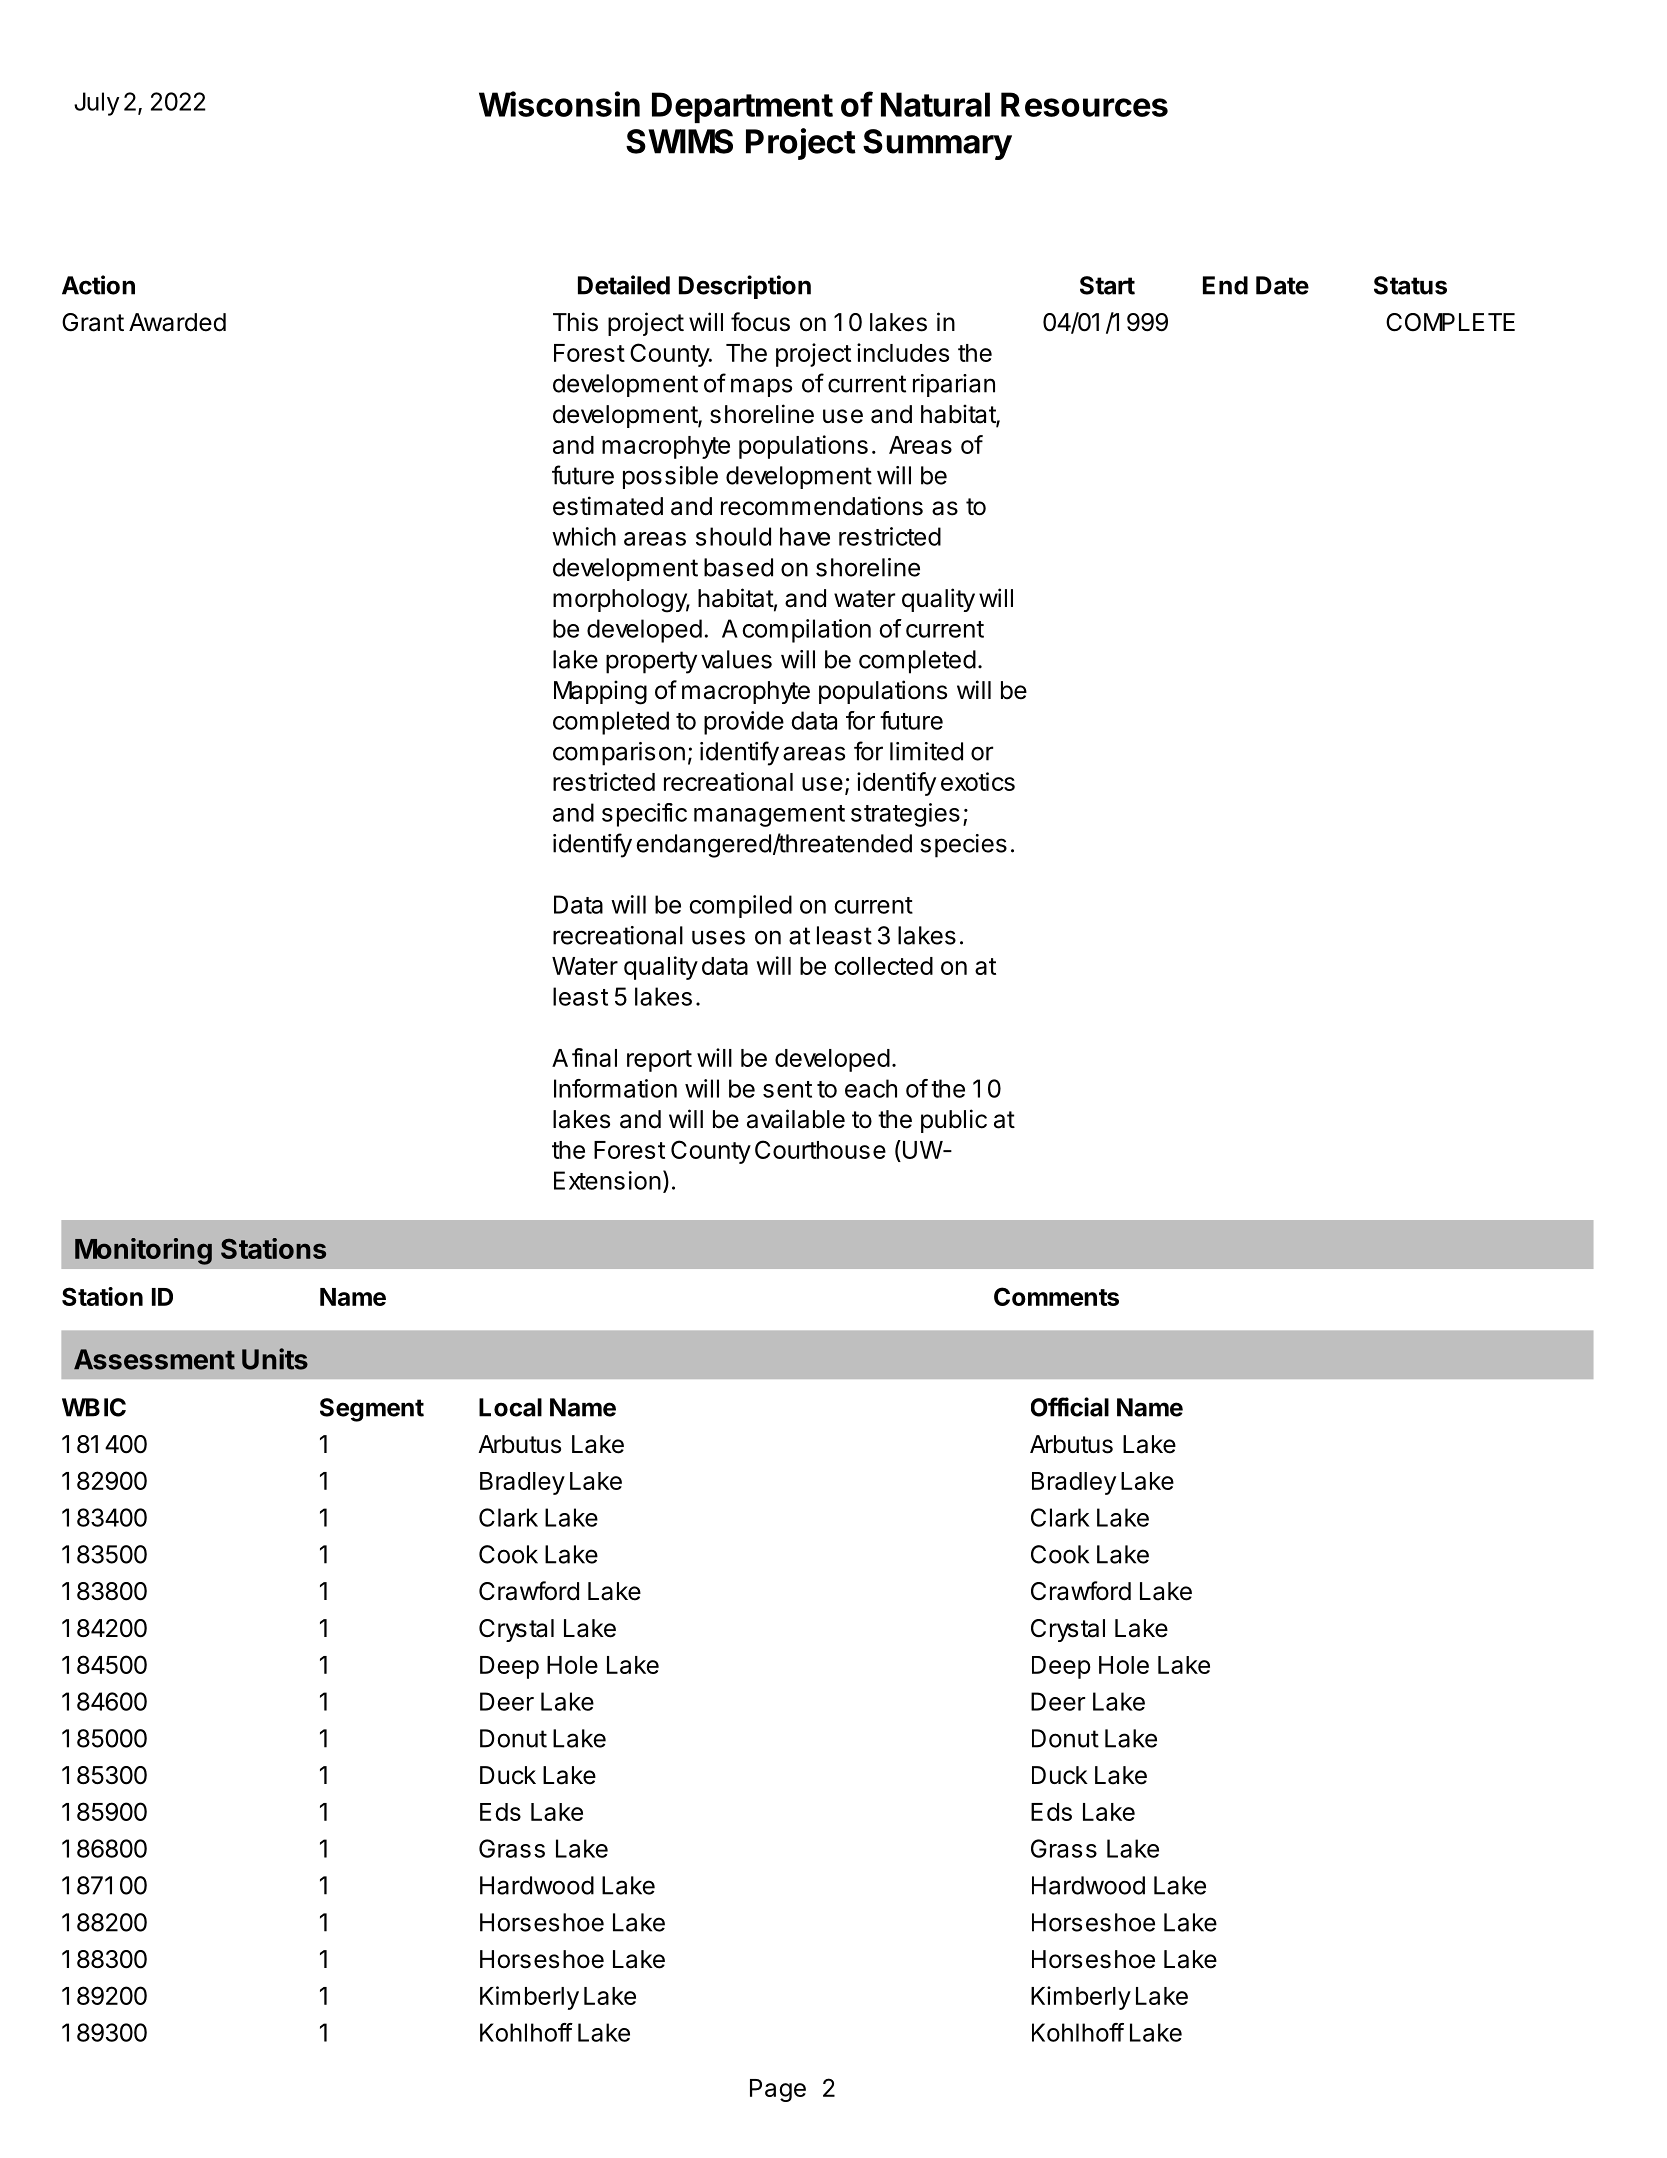 The height and width of the screenshot is (2158, 1667). I want to click on exotics, so click(978, 781).
